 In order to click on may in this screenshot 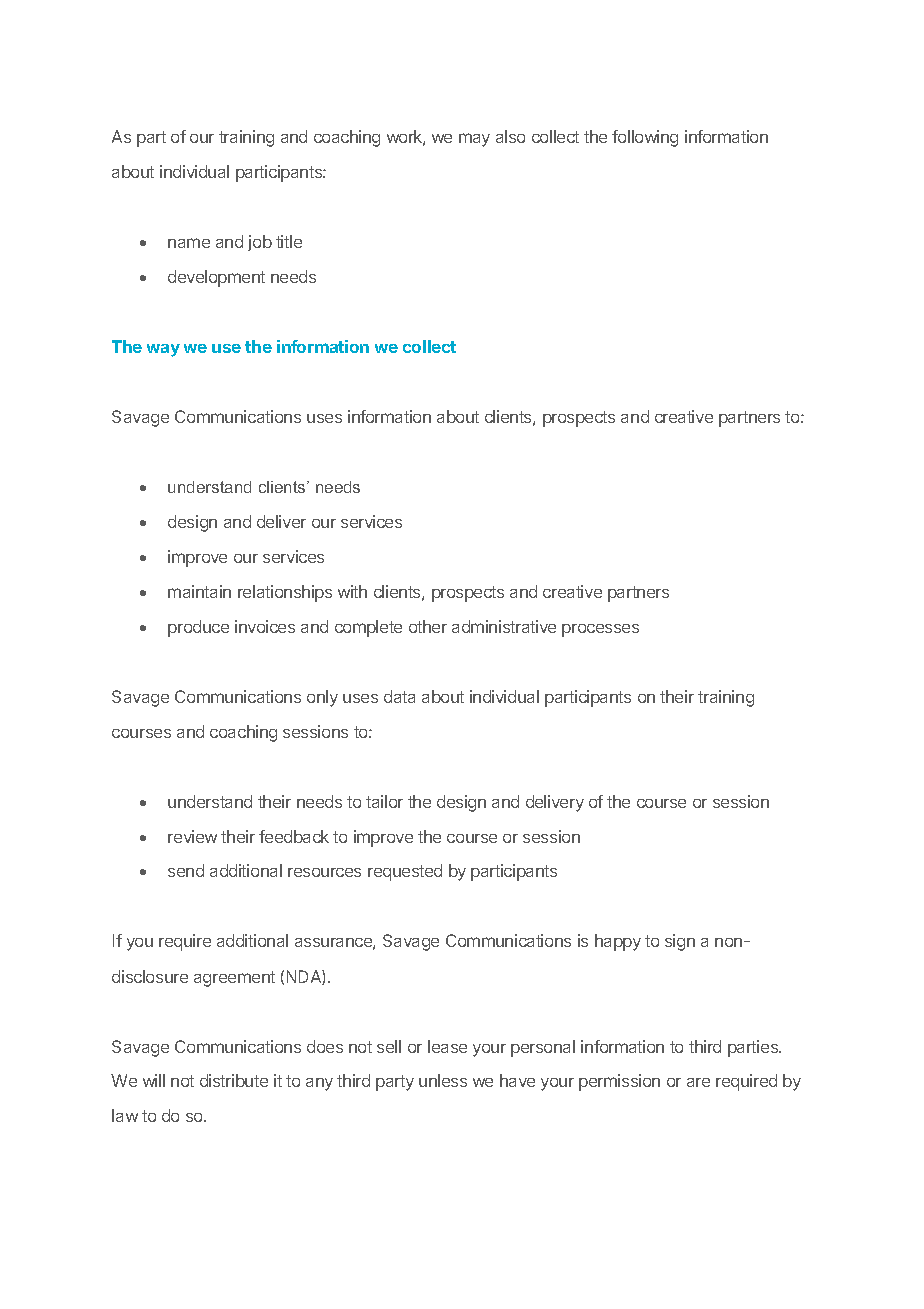, I will do `click(474, 140)`.
